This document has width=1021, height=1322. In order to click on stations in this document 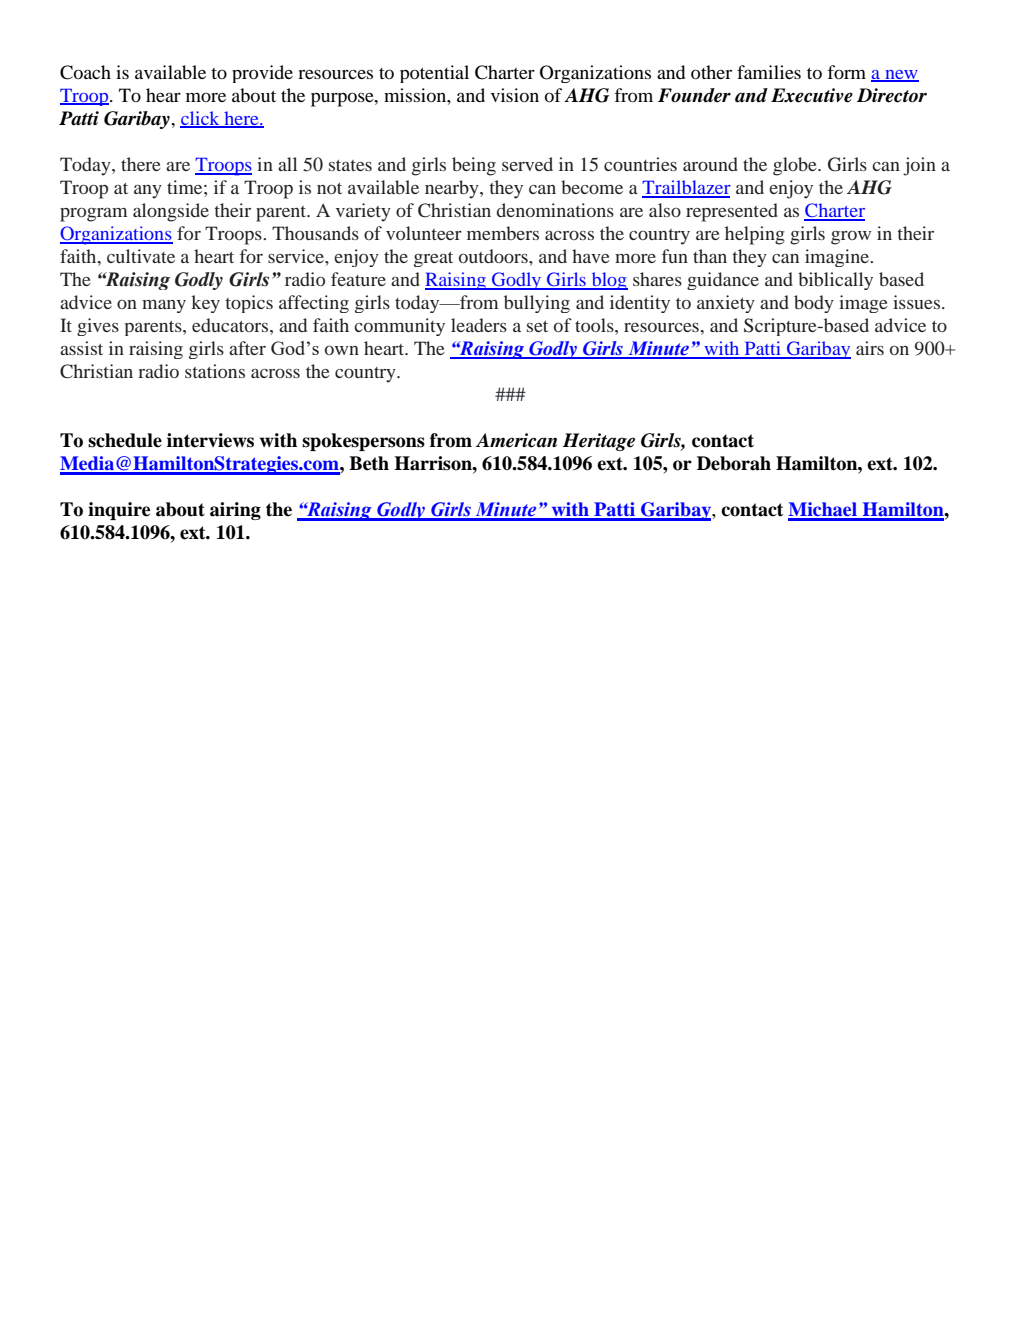, I will do `click(215, 371)`.
